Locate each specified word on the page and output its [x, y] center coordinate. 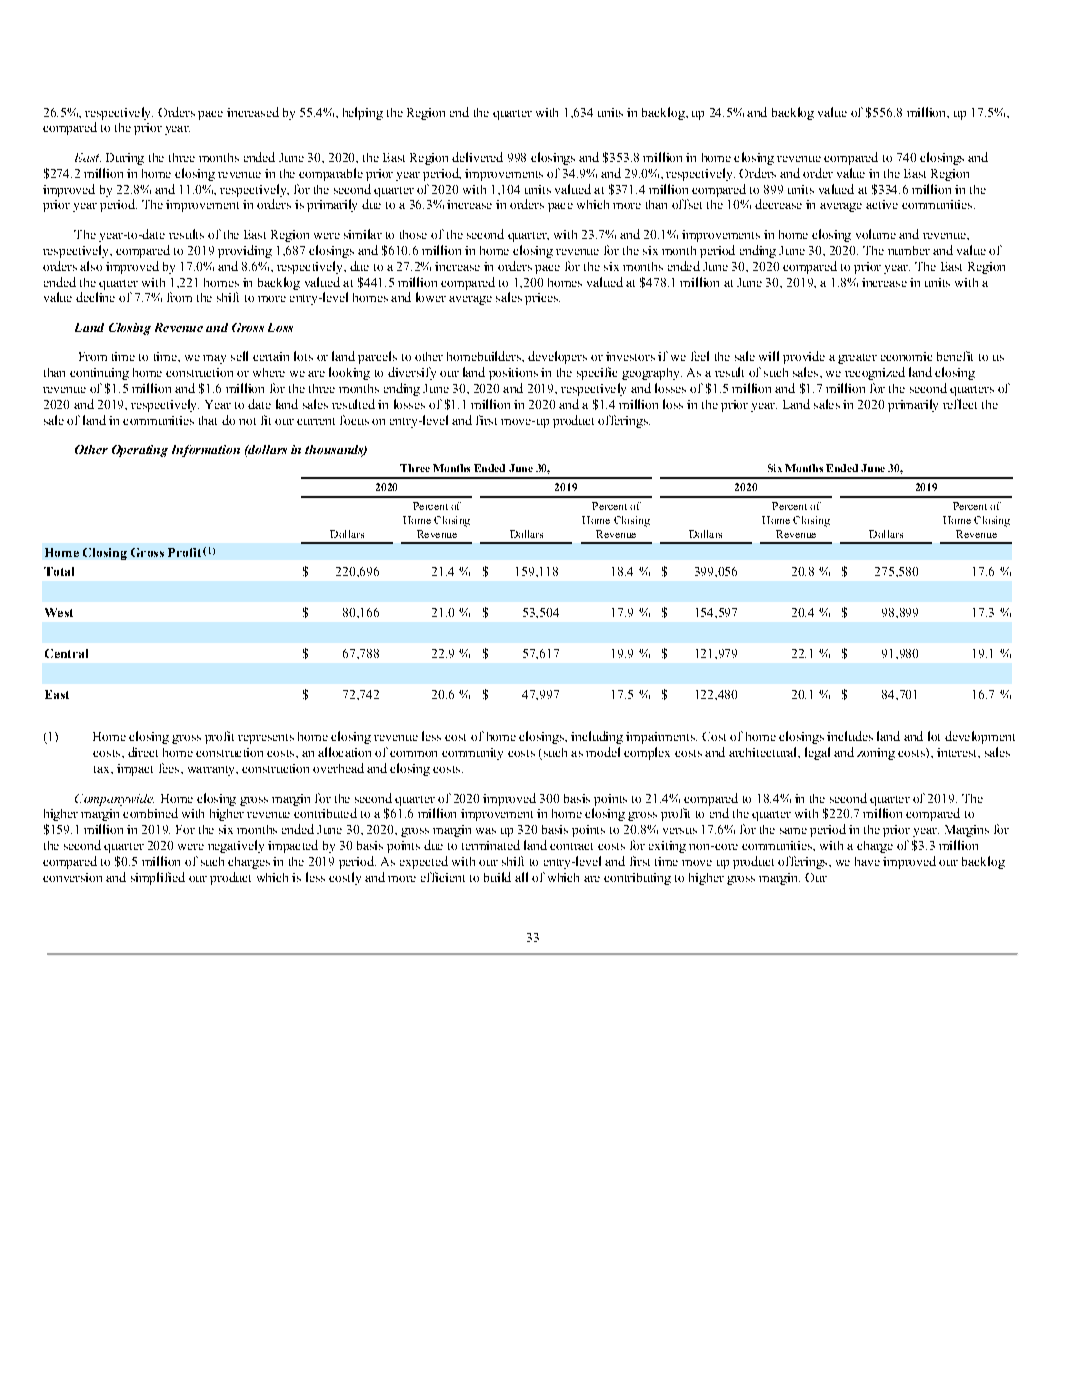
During [125, 159]
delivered [477, 157]
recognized [875, 373]
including [597, 737]
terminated [491, 845]
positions [513, 374]
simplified [158, 878]
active [882, 204]
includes [850, 736]
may [214, 359]
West [59, 612]
